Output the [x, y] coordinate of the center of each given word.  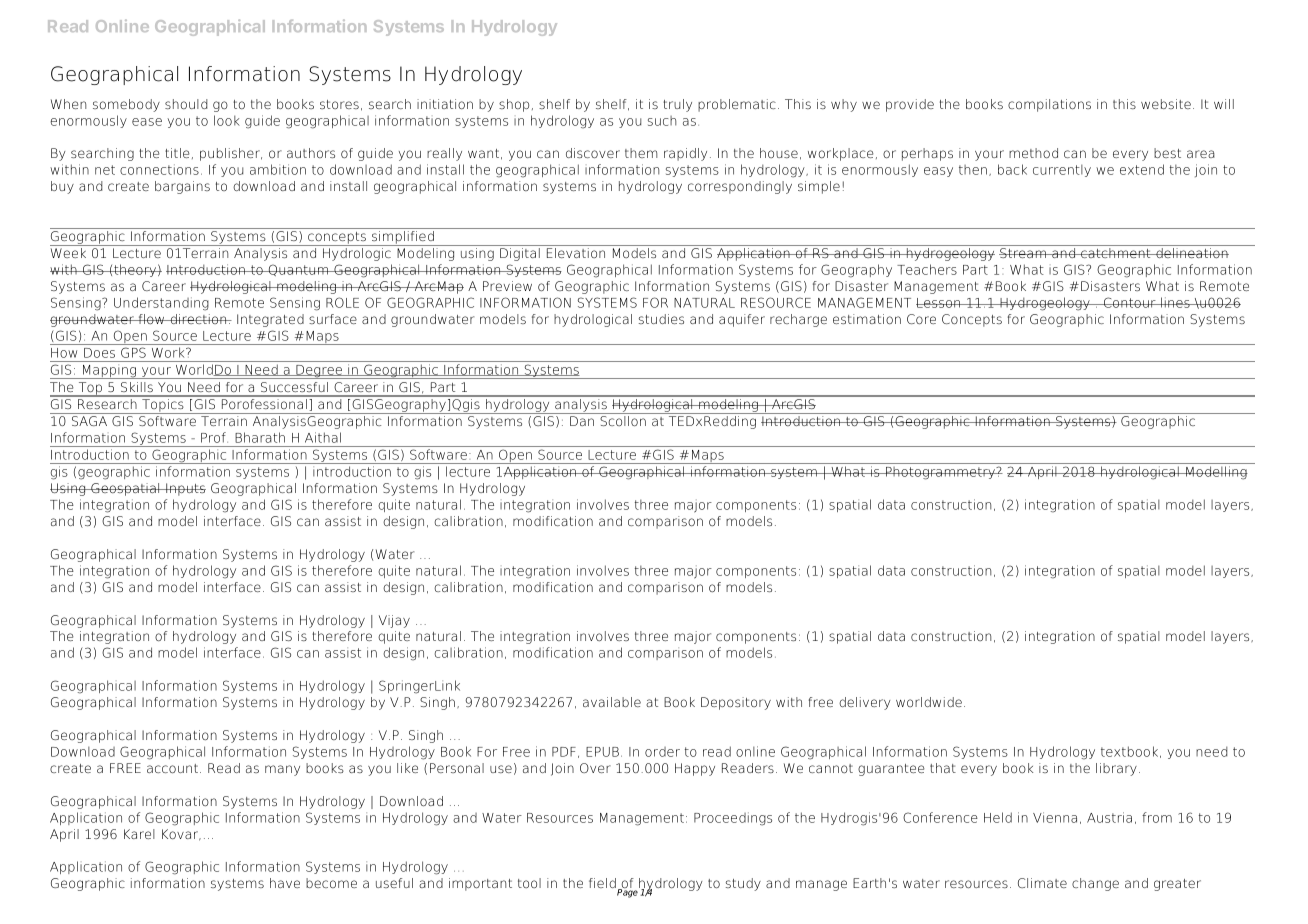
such [662, 121]
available [612, 702]
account [172, 769]
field [602, 883]
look [227, 120]
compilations [1049, 105]
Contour [1130, 302]
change [1095, 884]
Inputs [185, 489]
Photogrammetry [940, 473]
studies [661, 319]
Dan [582, 421]
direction [198, 319]
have [285, 883]
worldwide [929, 702]
